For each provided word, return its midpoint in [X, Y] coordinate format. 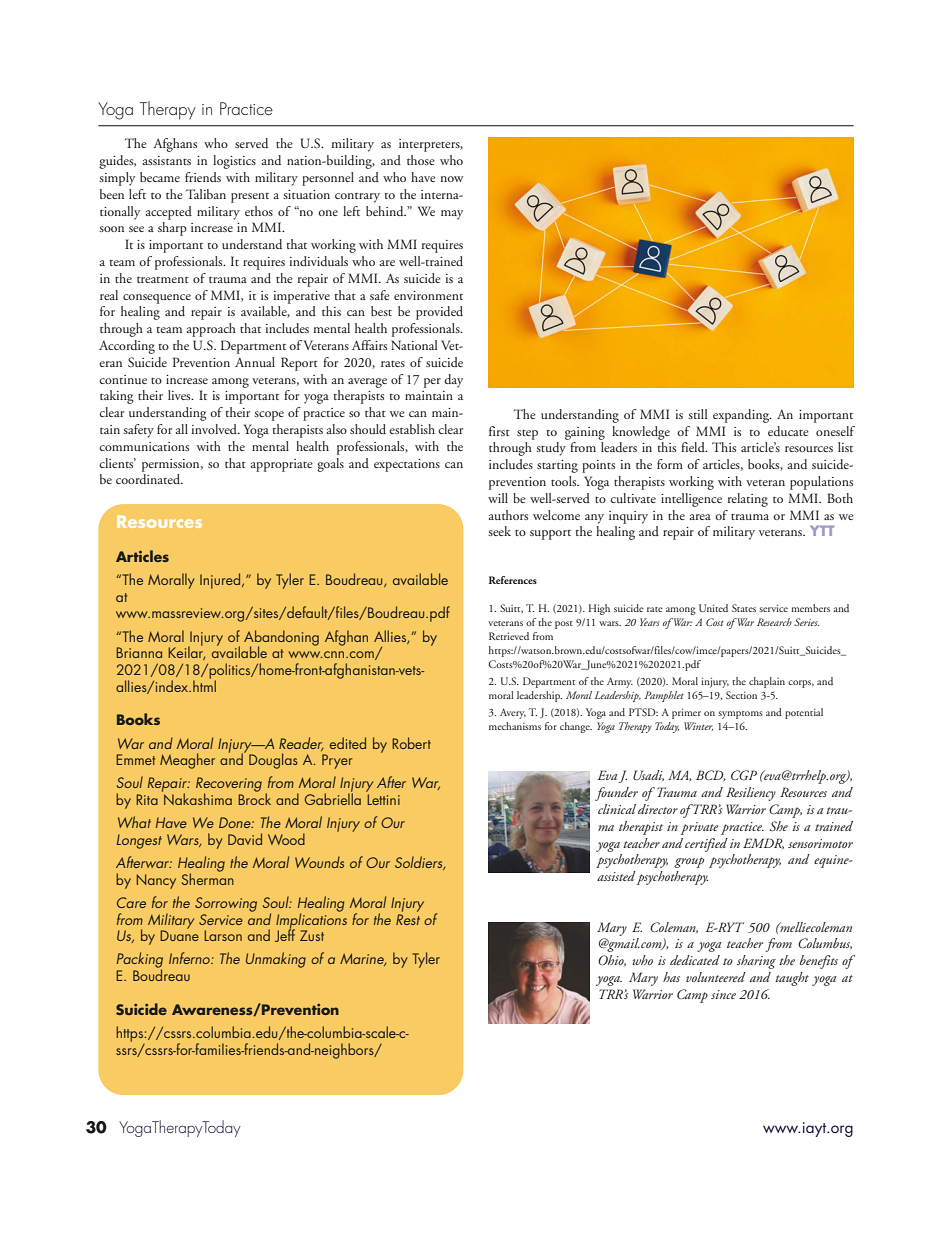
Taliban [206, 194]
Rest [408, 919]
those [421, 160]
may [452, 215]
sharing [756, 962]
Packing [140, 961]
